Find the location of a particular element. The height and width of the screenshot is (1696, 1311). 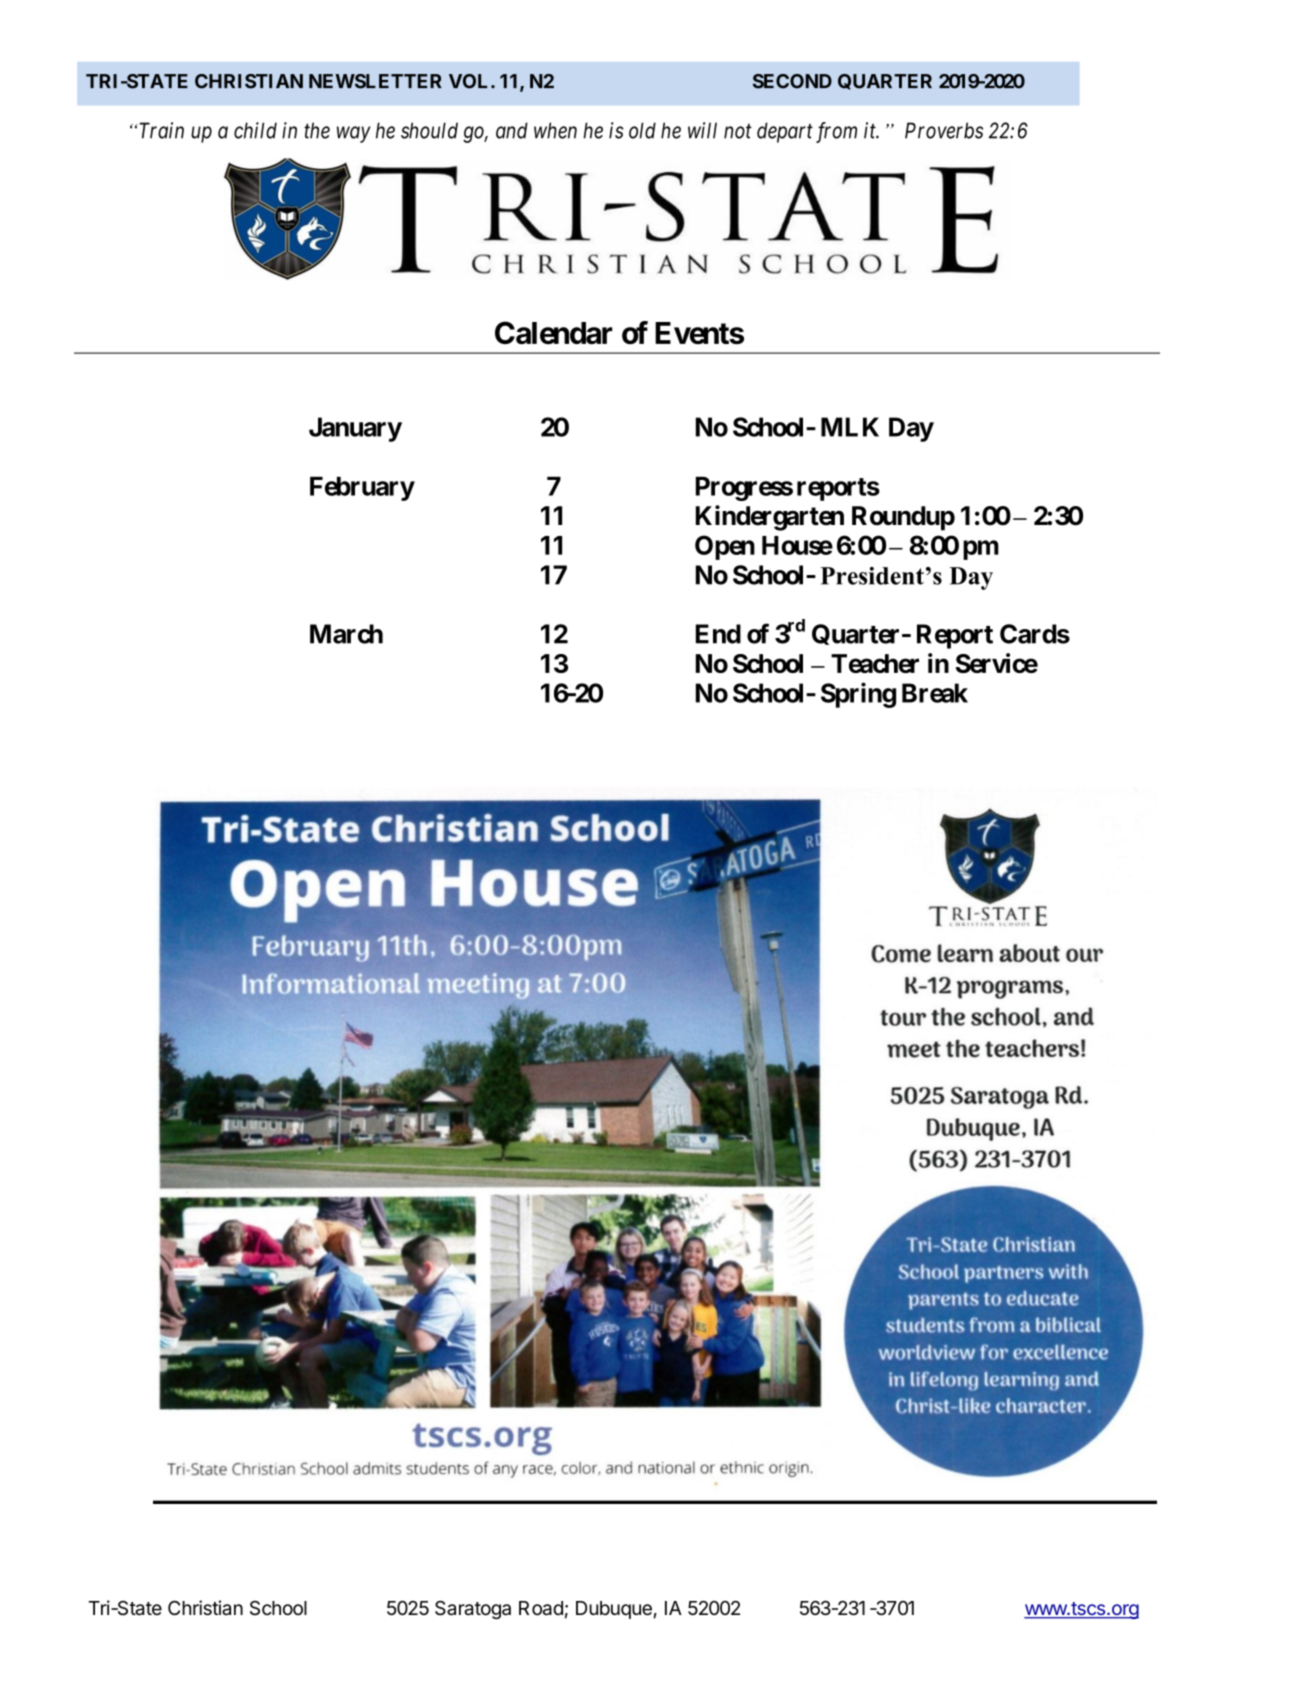

child is located at coordinates (255, 130).
